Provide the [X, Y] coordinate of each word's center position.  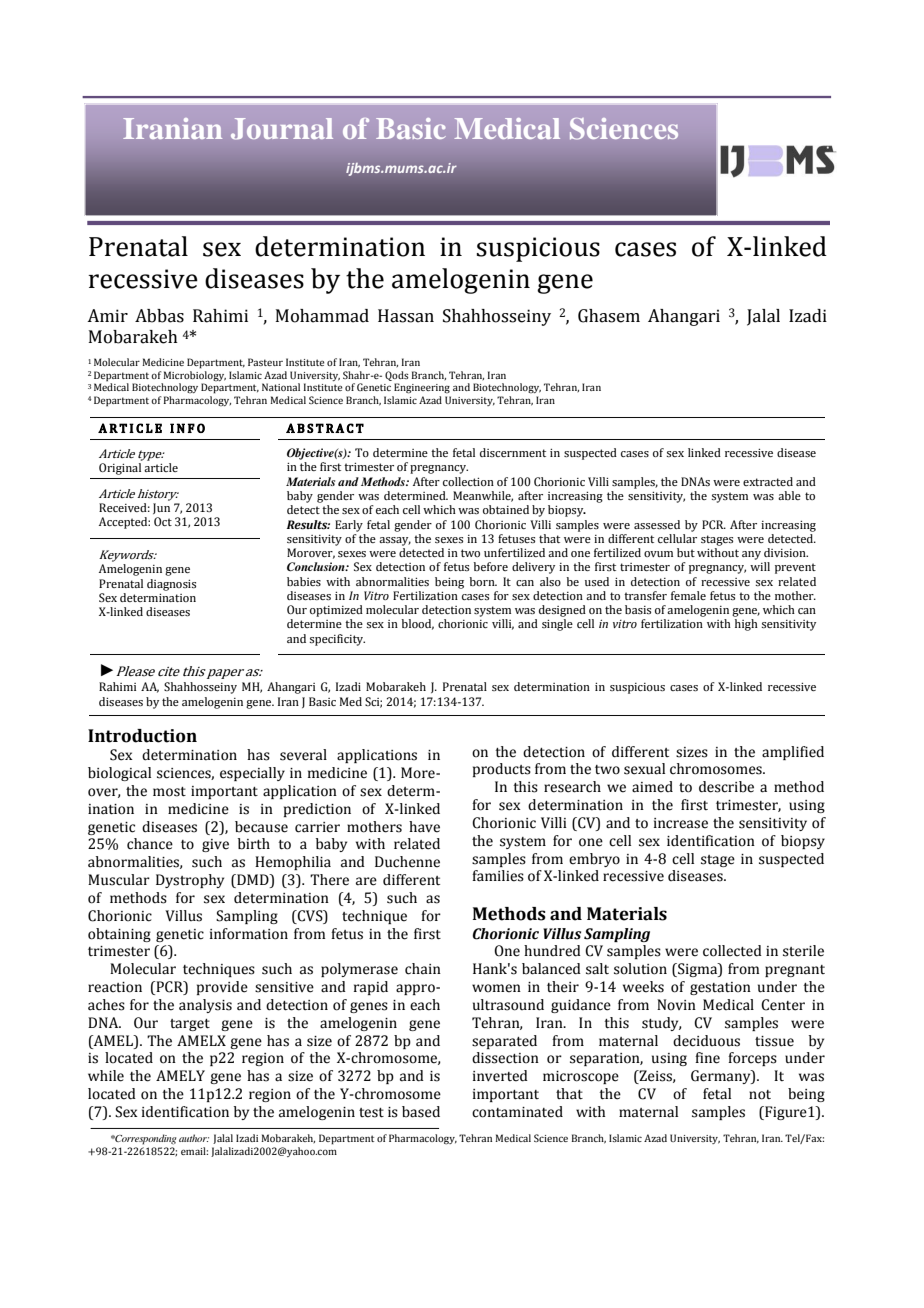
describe [726, 787]
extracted [768, 481]
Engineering [422, 388]
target [190, 1025]
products [502, 770]
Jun [161, 508]
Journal [282, 129]
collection [468, 481]
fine [707, 1058]
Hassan [406, 316]
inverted [500, 1076]
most [169, 792]
